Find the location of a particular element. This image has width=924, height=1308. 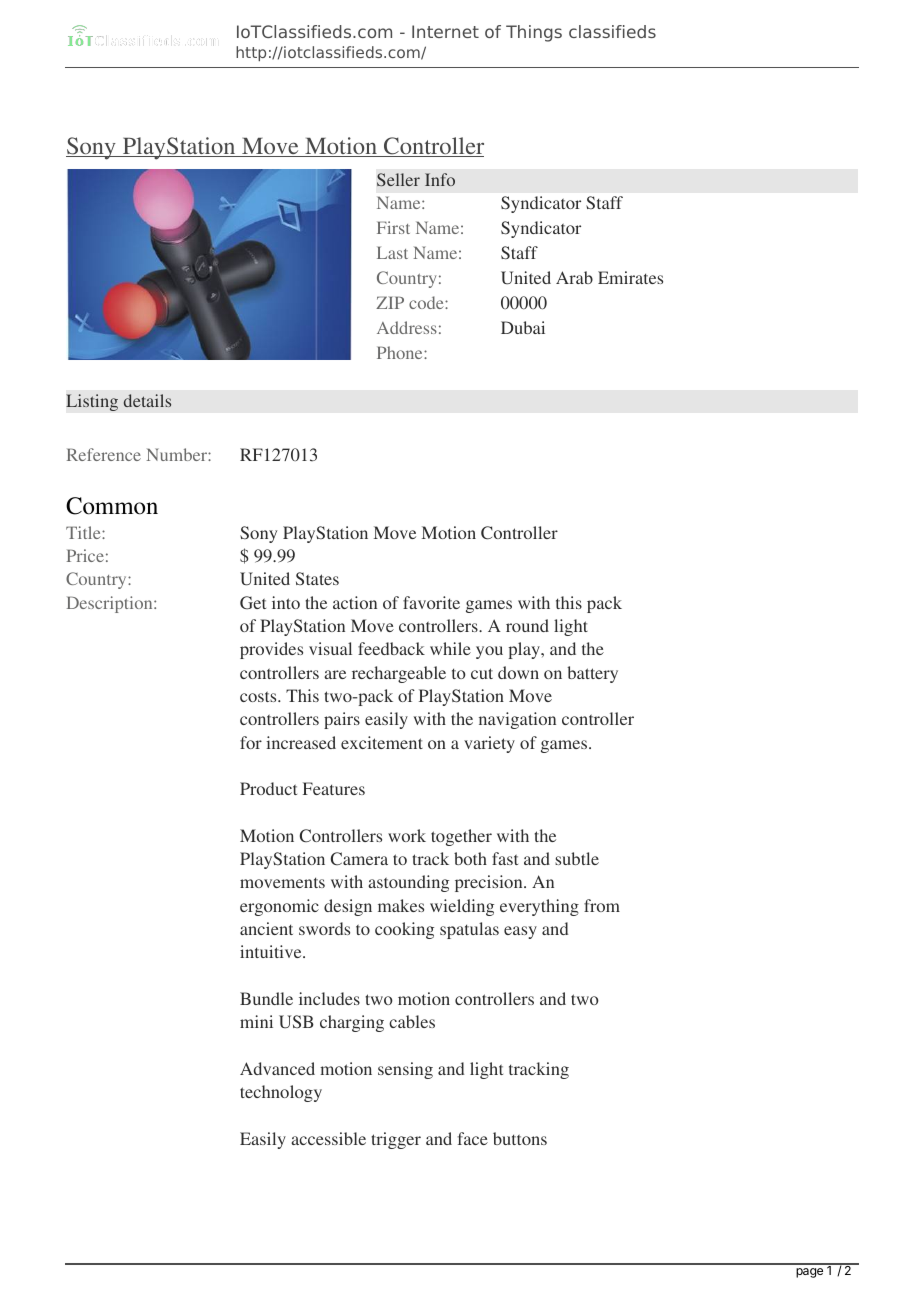

Seller is located at coordinates (398, 179).
